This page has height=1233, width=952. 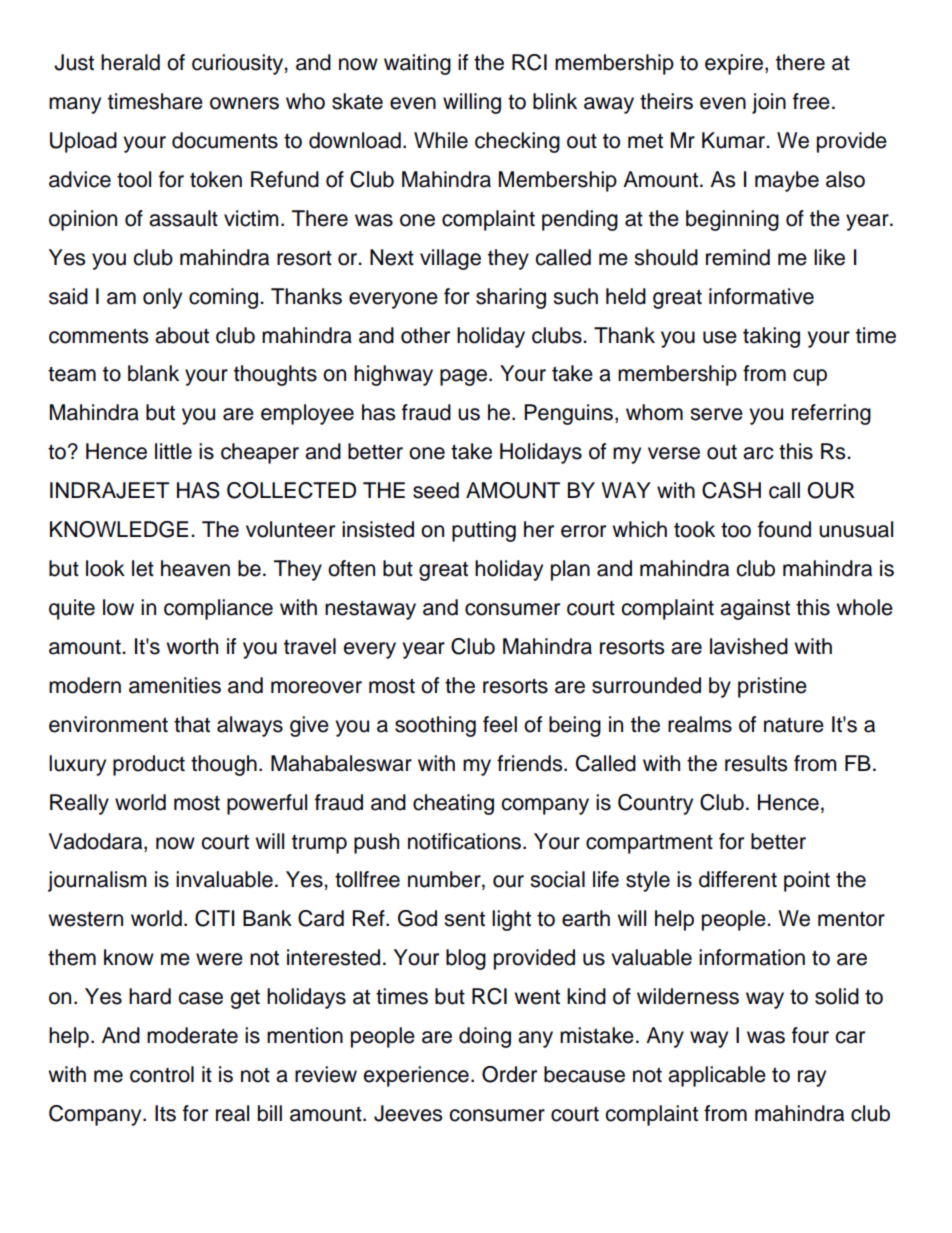 What do you see at coordinates (755, 609) in the page?
I see `against` at bounding box center [755, 609].
